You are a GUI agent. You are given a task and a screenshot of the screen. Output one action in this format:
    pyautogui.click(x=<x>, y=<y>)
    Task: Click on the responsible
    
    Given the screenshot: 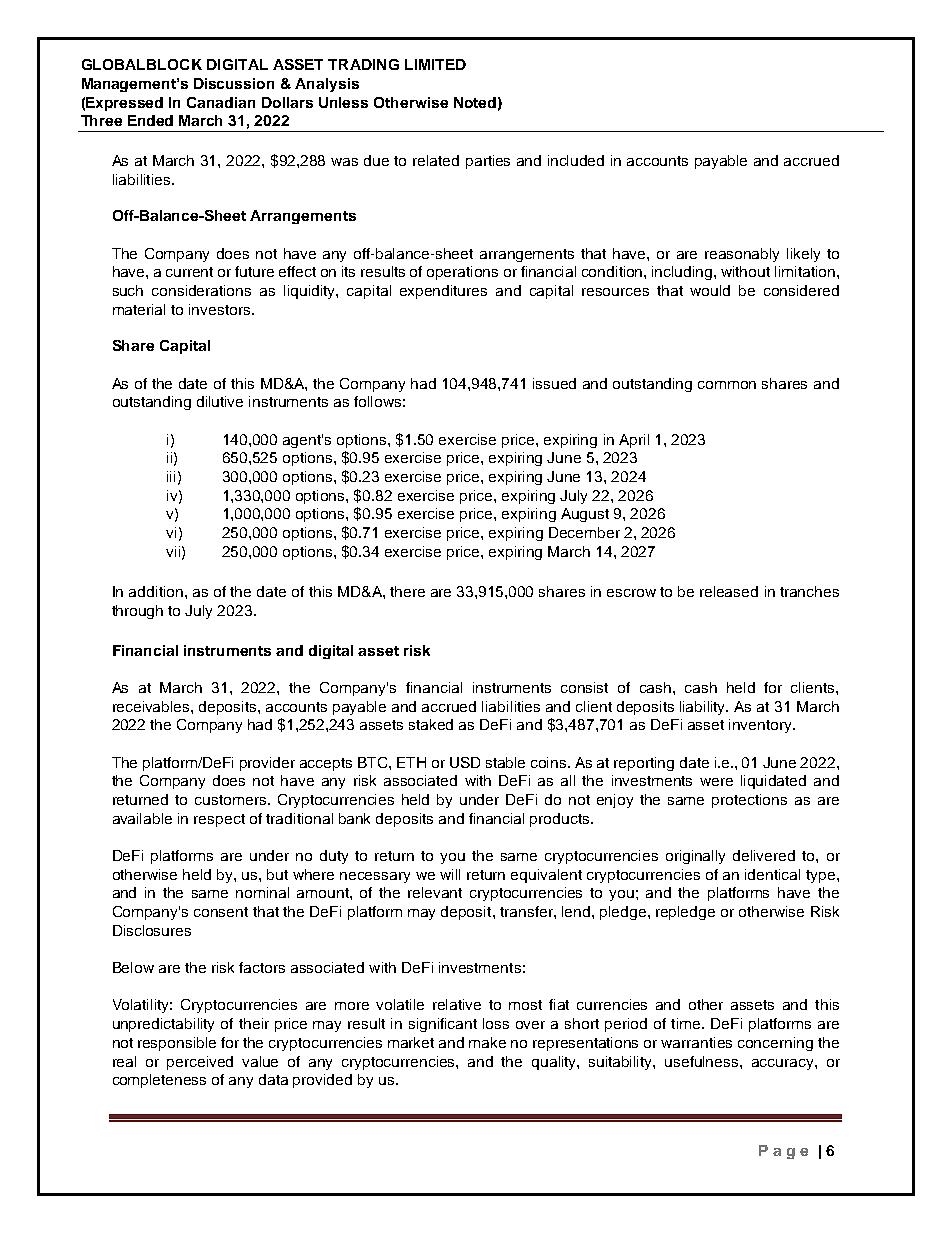 What is the action you would take?
    pyautogui.click(x=177, y=1044)
